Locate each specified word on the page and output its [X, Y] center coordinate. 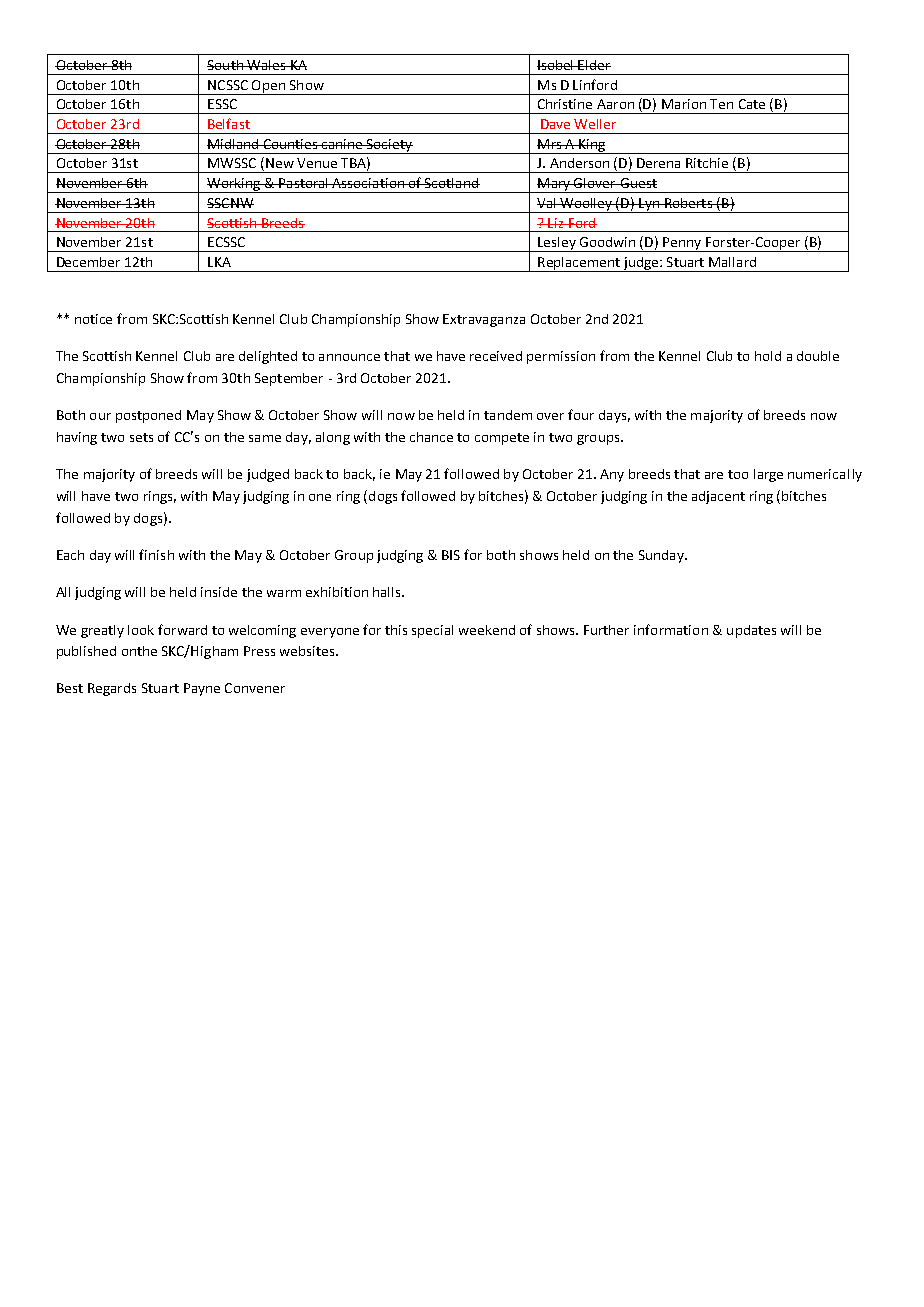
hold [768, 356]
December [88, 262]
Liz [556, 223]
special [432, 631]
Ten [721, 104]
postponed [148, 416]
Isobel [556, 65]
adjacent [718, 497]
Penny [682, 244]
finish [156, 554]
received [496, 356]
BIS [451, 555]
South [226, 65]
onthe [139, 651]
